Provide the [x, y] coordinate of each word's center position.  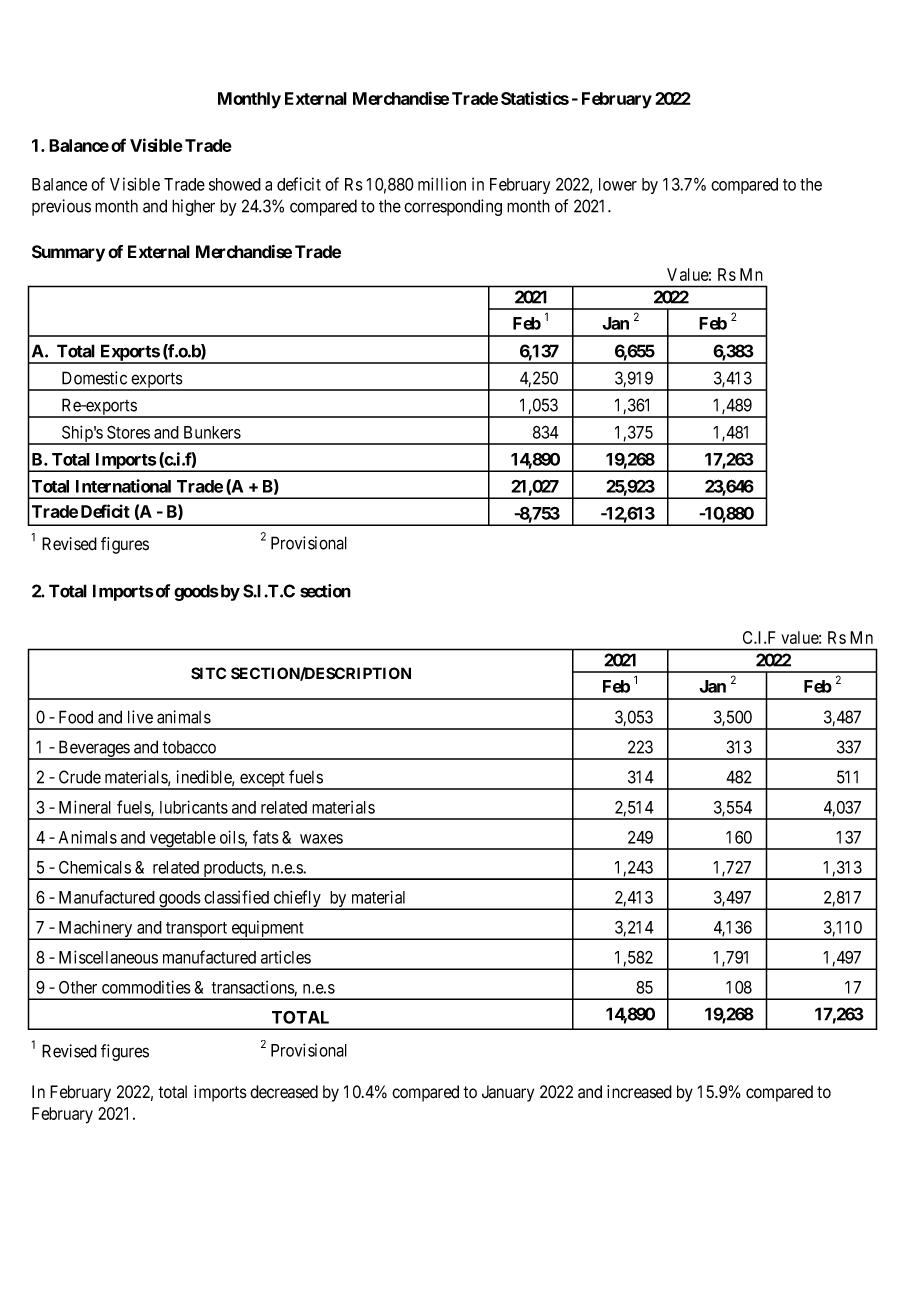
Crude [80, 777]
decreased [284, 1092]
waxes [321, 839]
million [442, 184]
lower [618, 184]
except [262, 781]
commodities [146, 987]
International [123, 486]
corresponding [453, 207]
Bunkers [212, 432]
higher [193, 207]
